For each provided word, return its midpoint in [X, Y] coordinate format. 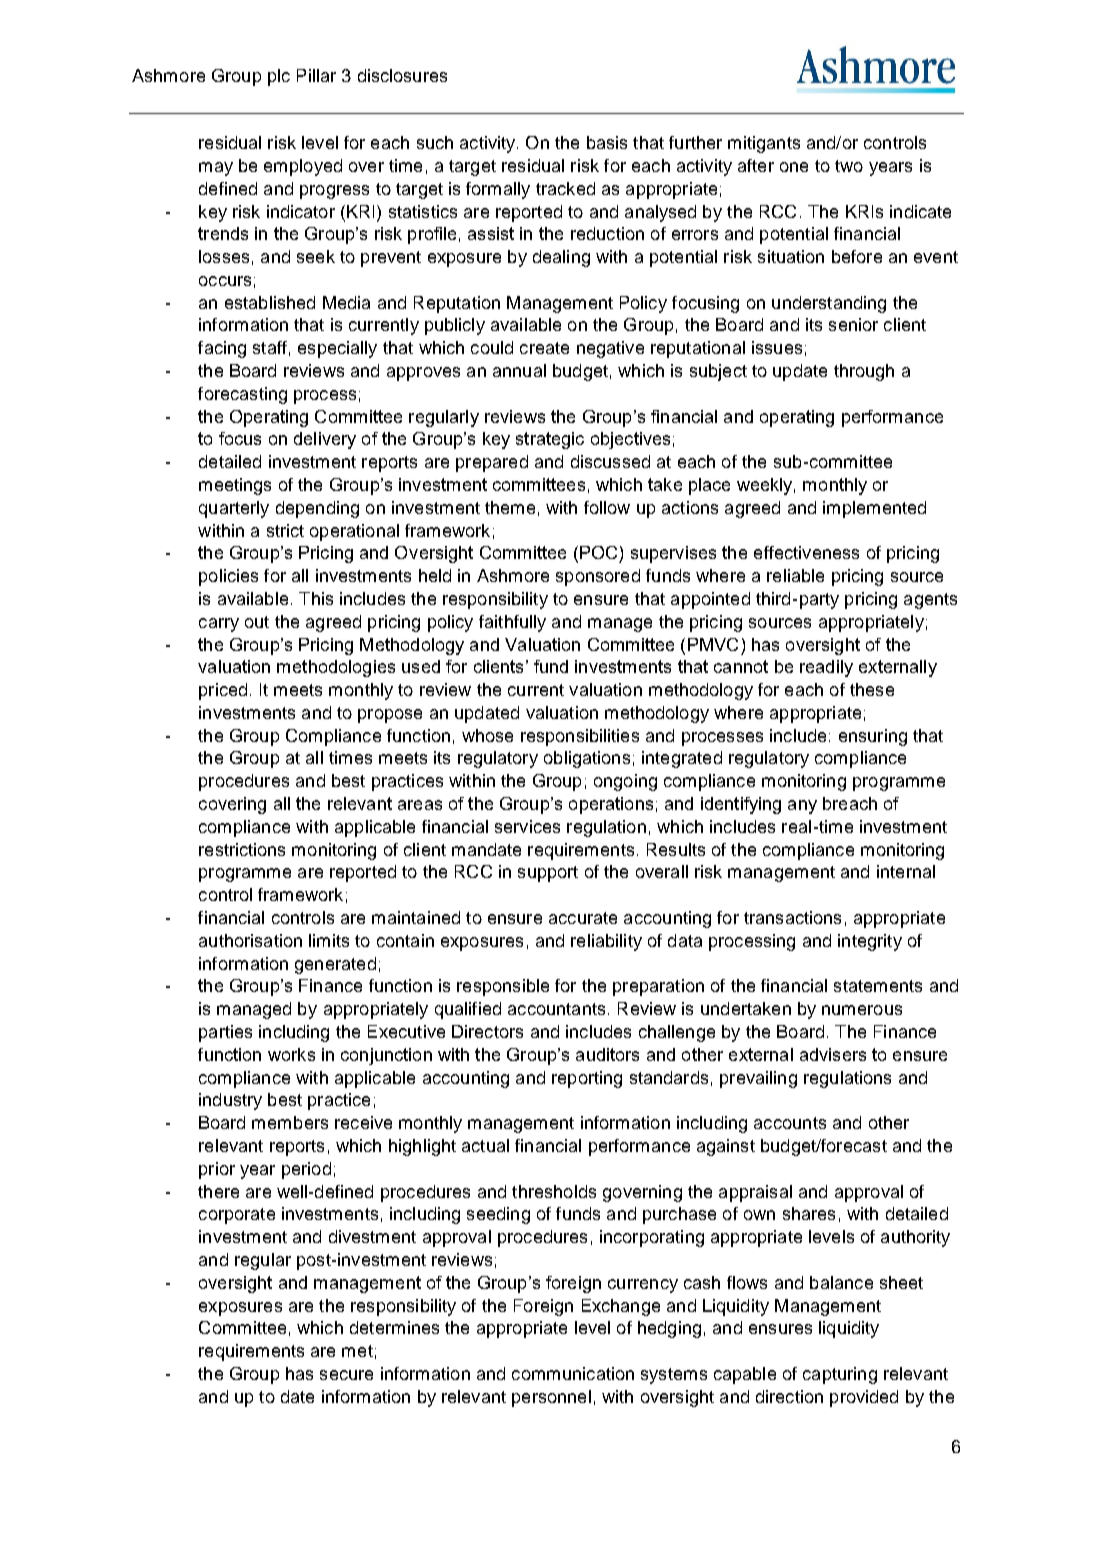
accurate [583, 918]
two [849, 166]
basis [607, 142]
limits [329, 940]
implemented [874, 509]
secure [346, 1375]
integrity [870, 942]
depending [317, 509]
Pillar [316, 75]
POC [598, 552]
